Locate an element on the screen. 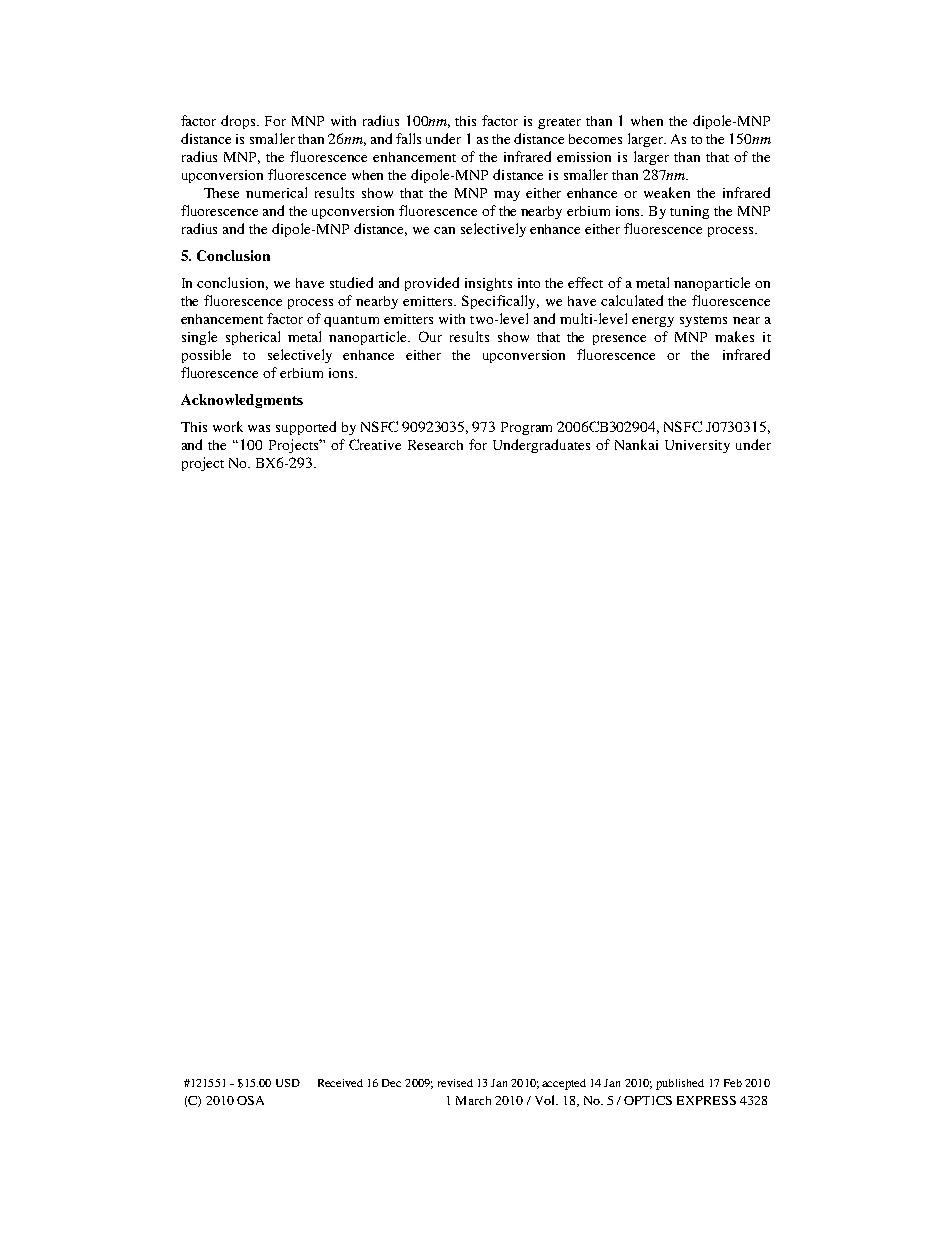  weaken is located at coordinates (667, 192).
